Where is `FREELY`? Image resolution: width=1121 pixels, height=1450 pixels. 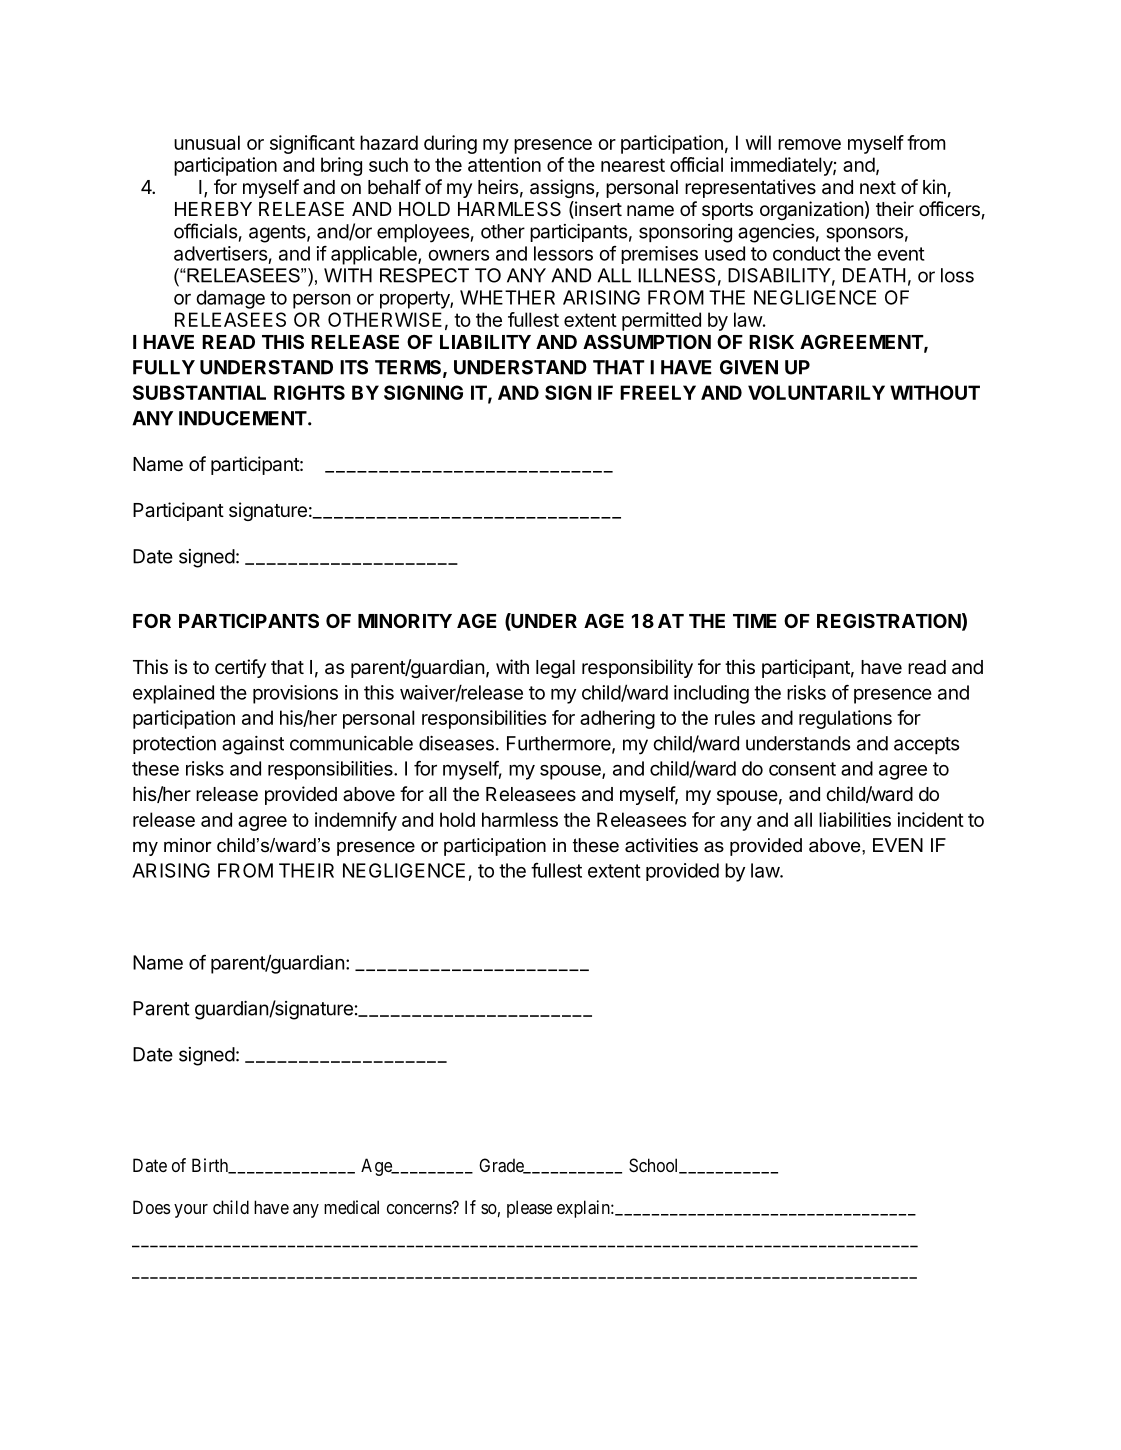 FREELY is located at coordinates (658, 392).
